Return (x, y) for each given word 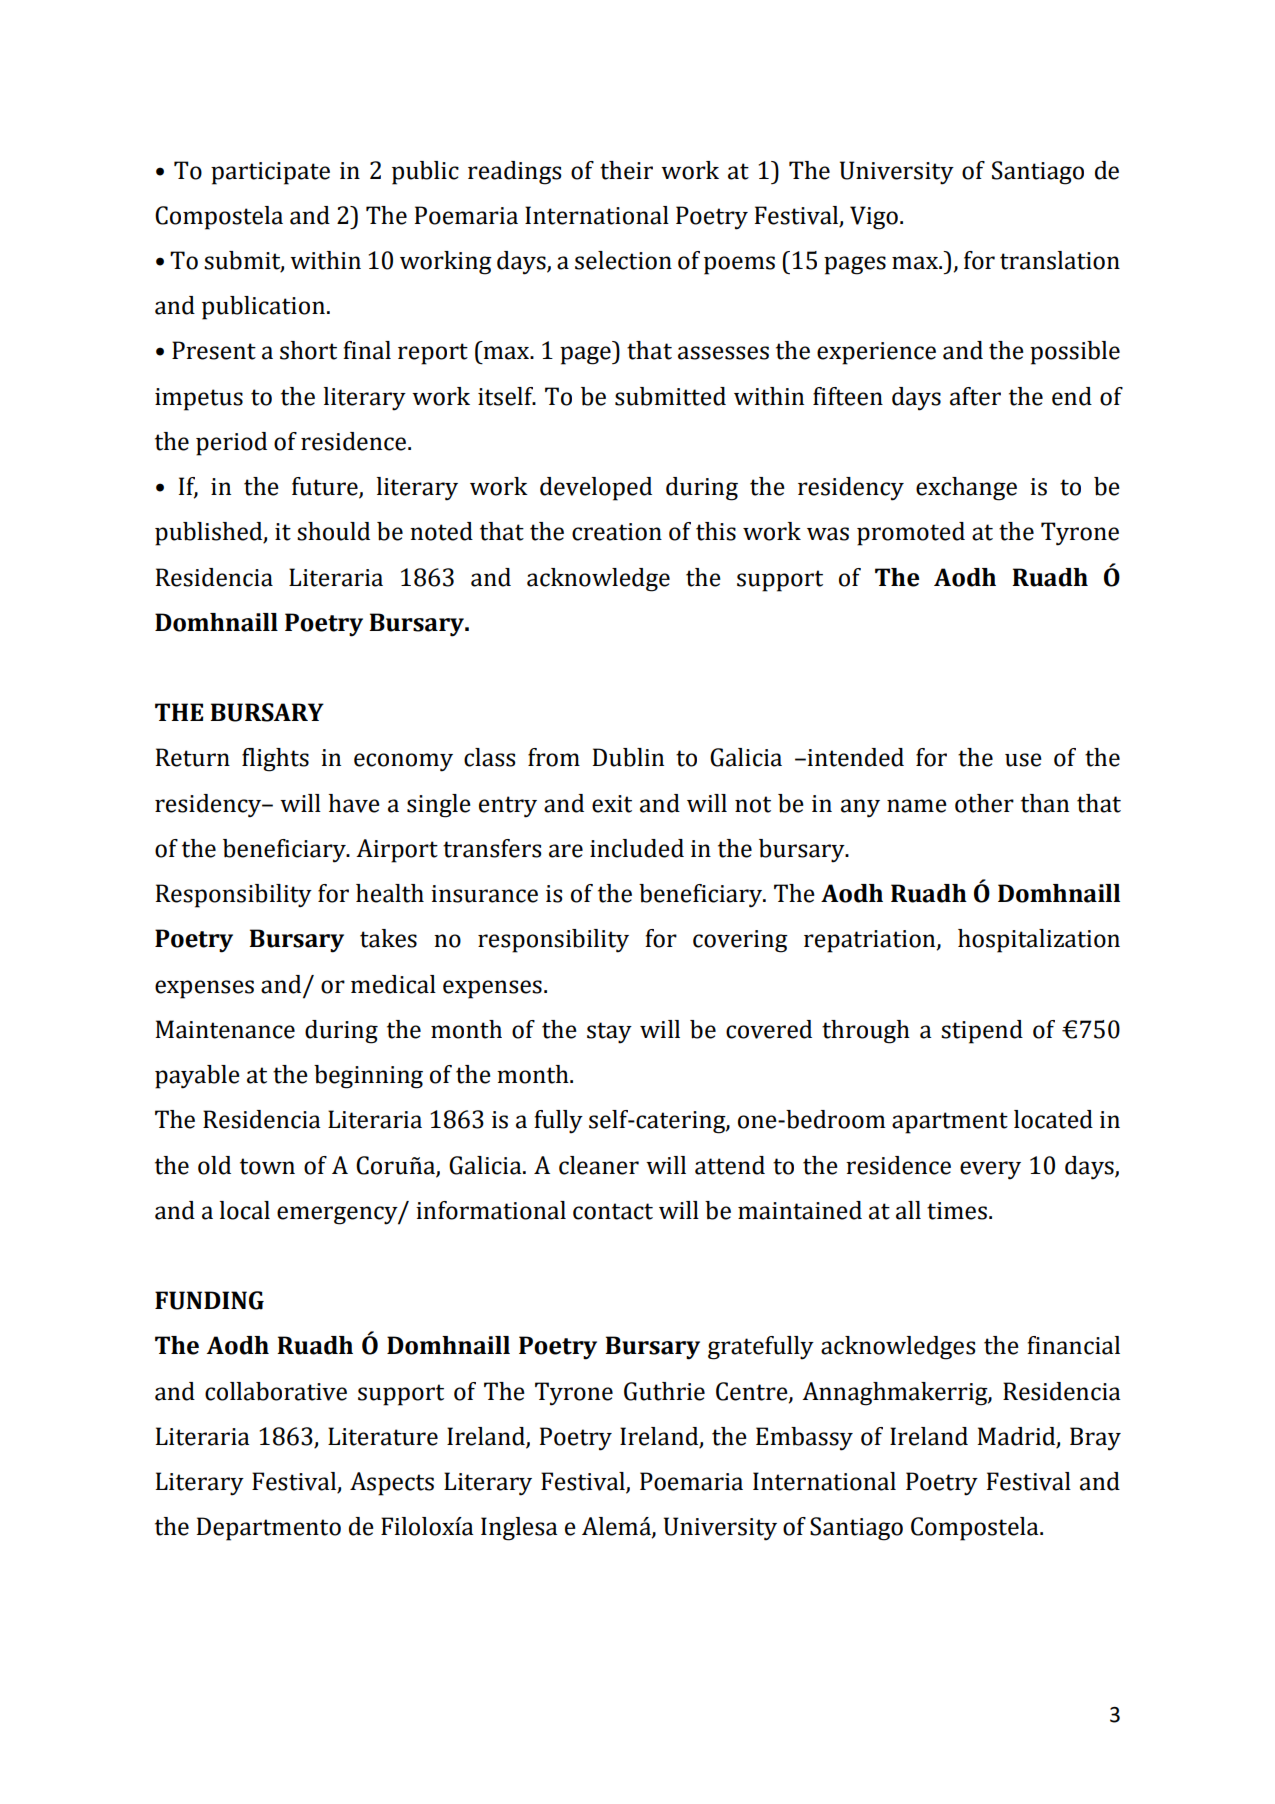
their (626, 170)
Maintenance (225, 1029)
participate (270, 173)
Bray (1095, 1439)
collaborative (276, 1391)
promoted (911, 534)
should (333, 531)
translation (1060, 260)
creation (617, 532)
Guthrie (664, 1391)
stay (609, 1033)
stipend (982, 1032)
